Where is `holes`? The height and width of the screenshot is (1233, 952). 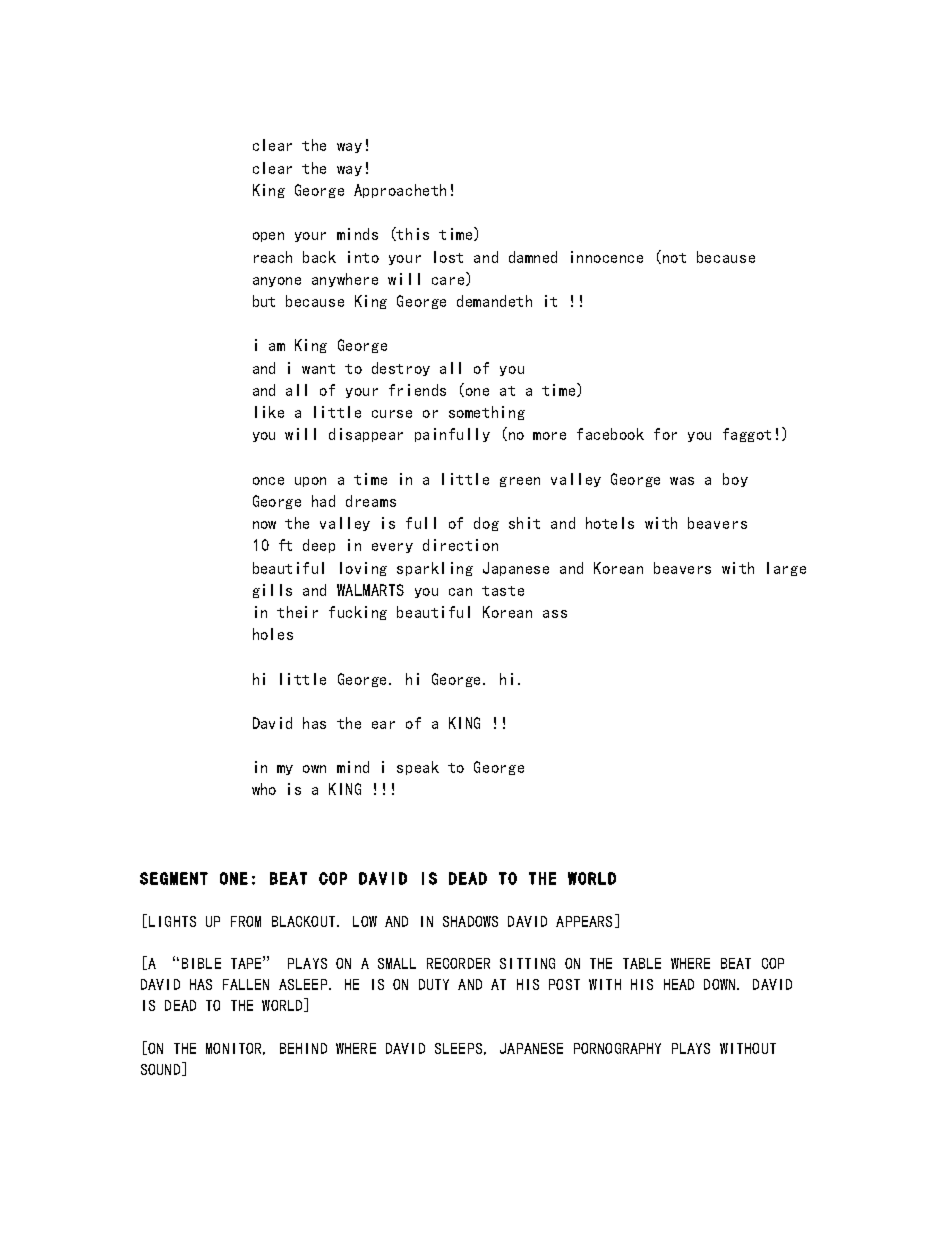
holes is located at coordinates (273, 634).
